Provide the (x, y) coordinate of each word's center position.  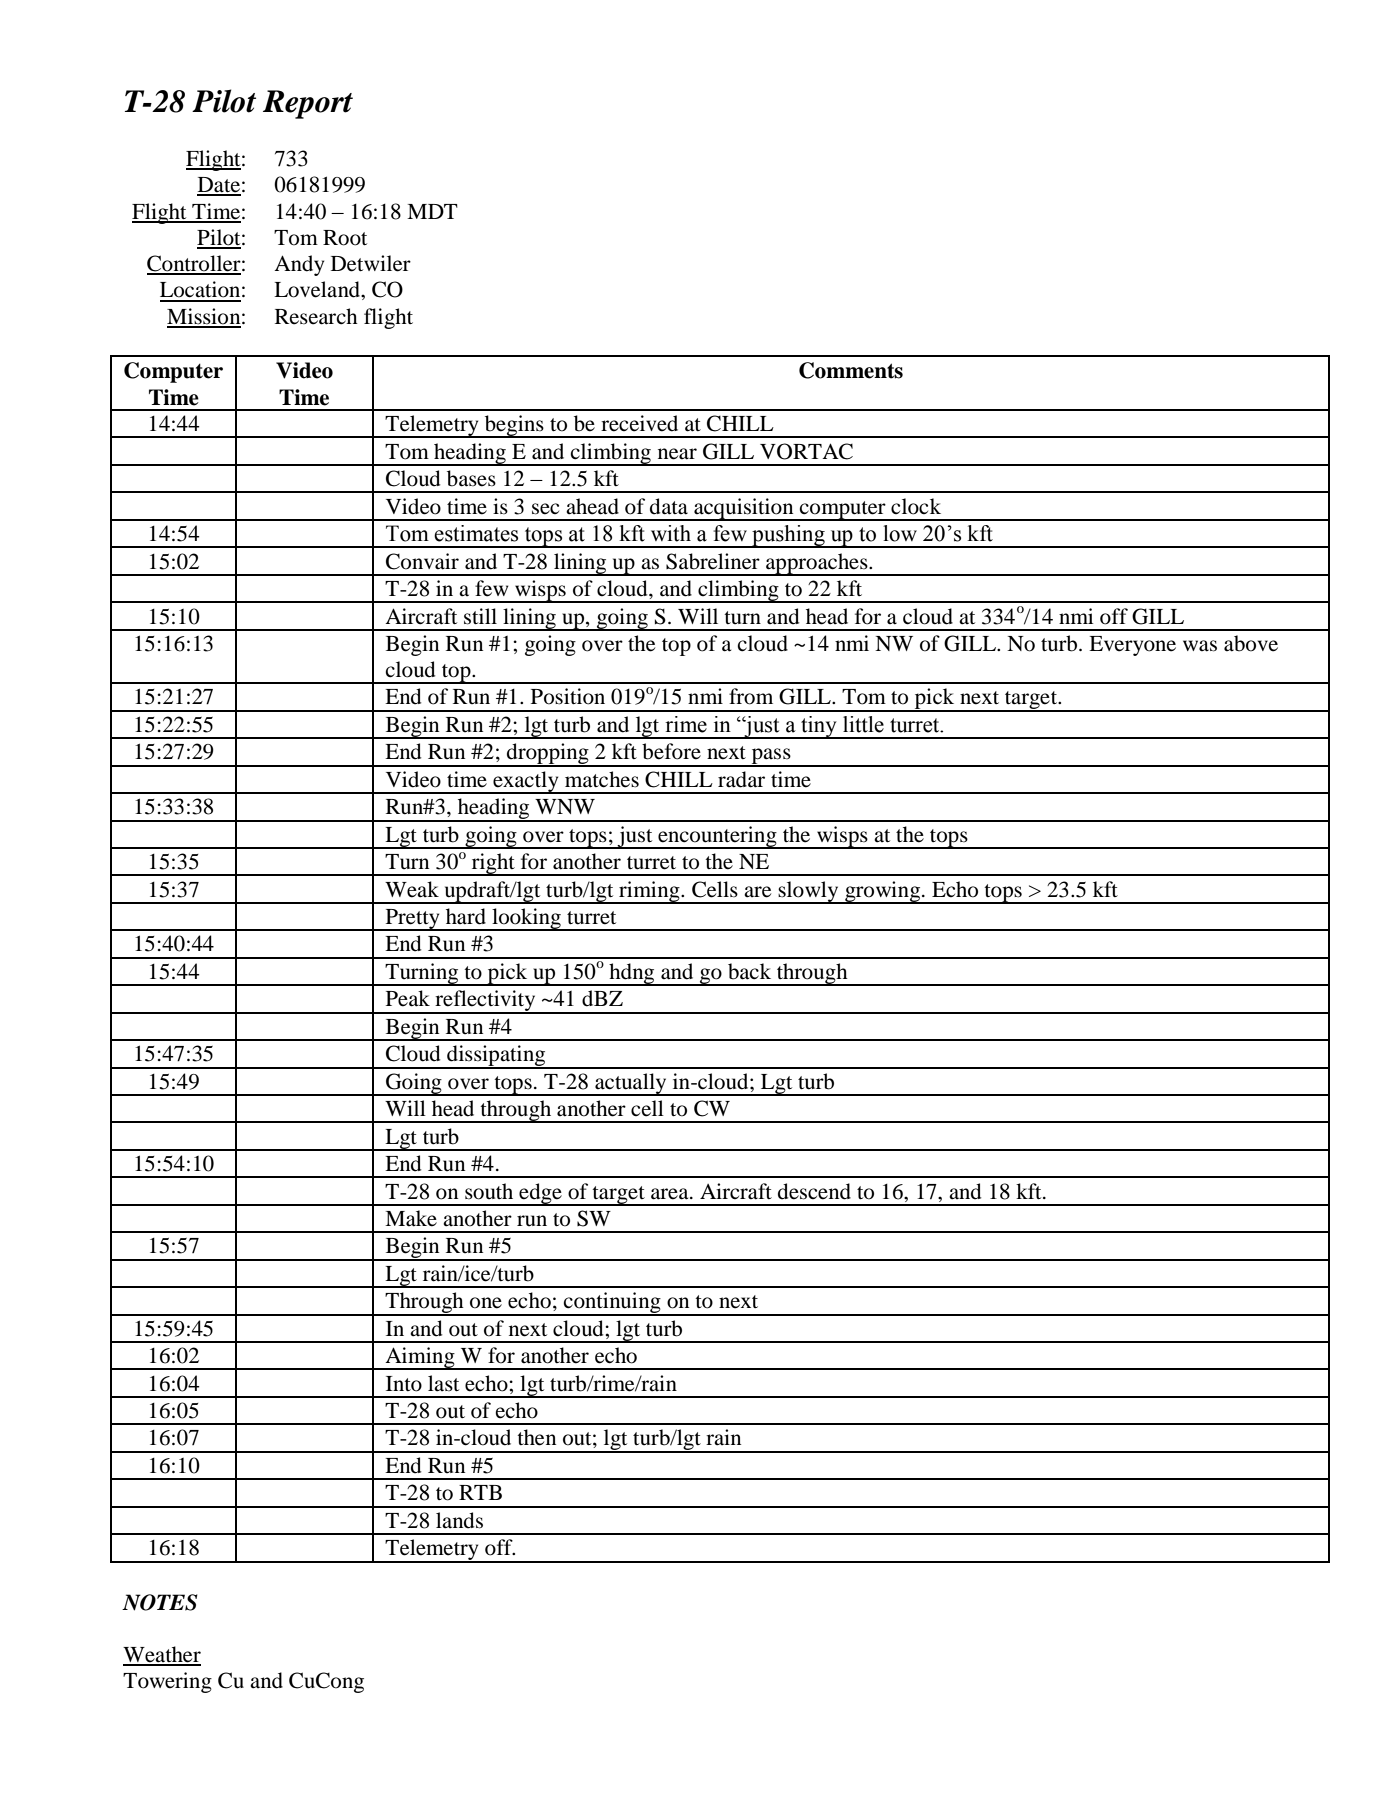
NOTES (160, 1602)
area (671, 1194)
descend (814, 1191)
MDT (432, 211)
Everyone (1132, 646)
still (480, 616)
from (751, 696)
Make (411, 1218)
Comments (851, 370)
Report (308, 104)
